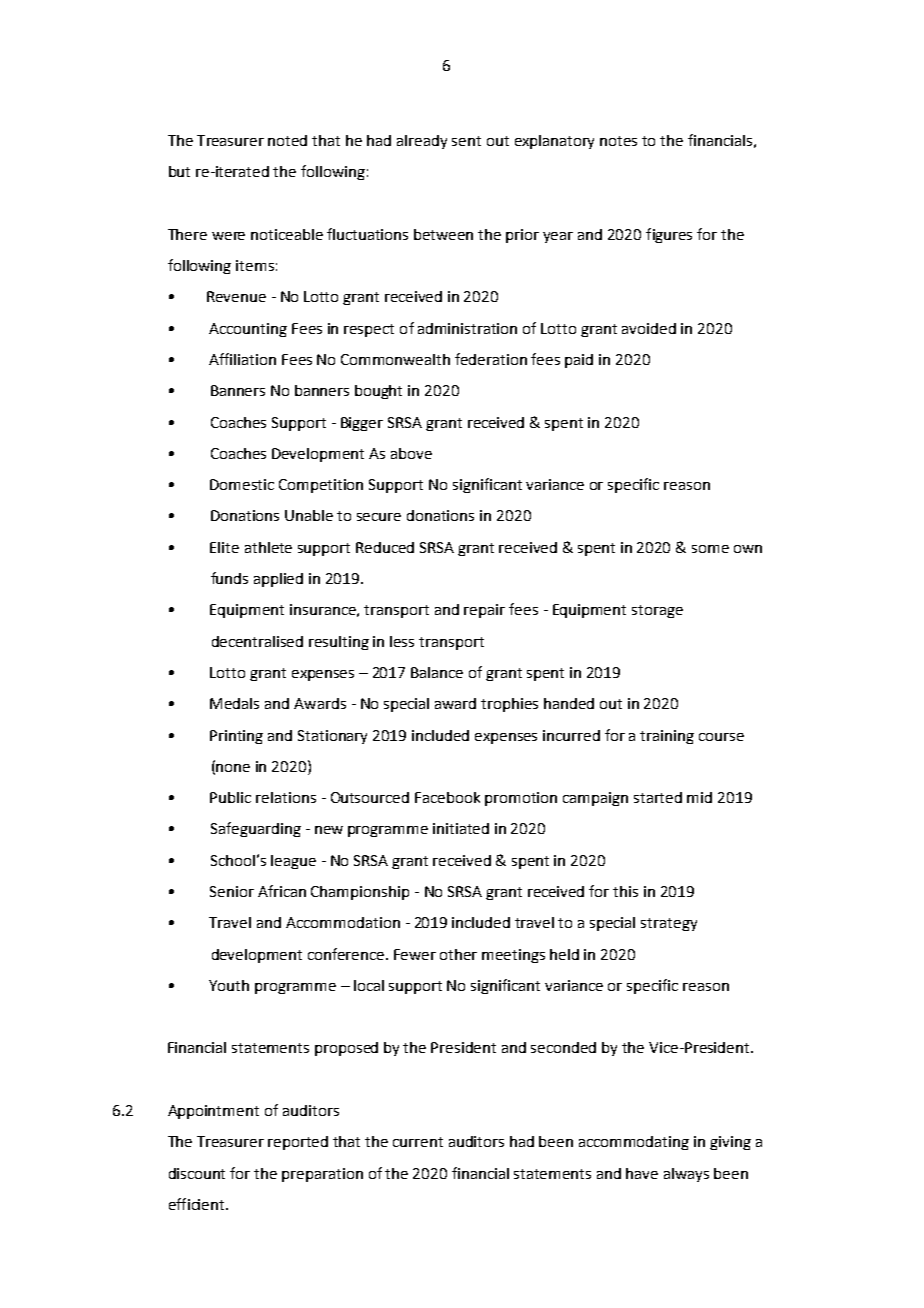 This document has height=1308, width=924. I want to click on Domestic, so click(242, 484).
